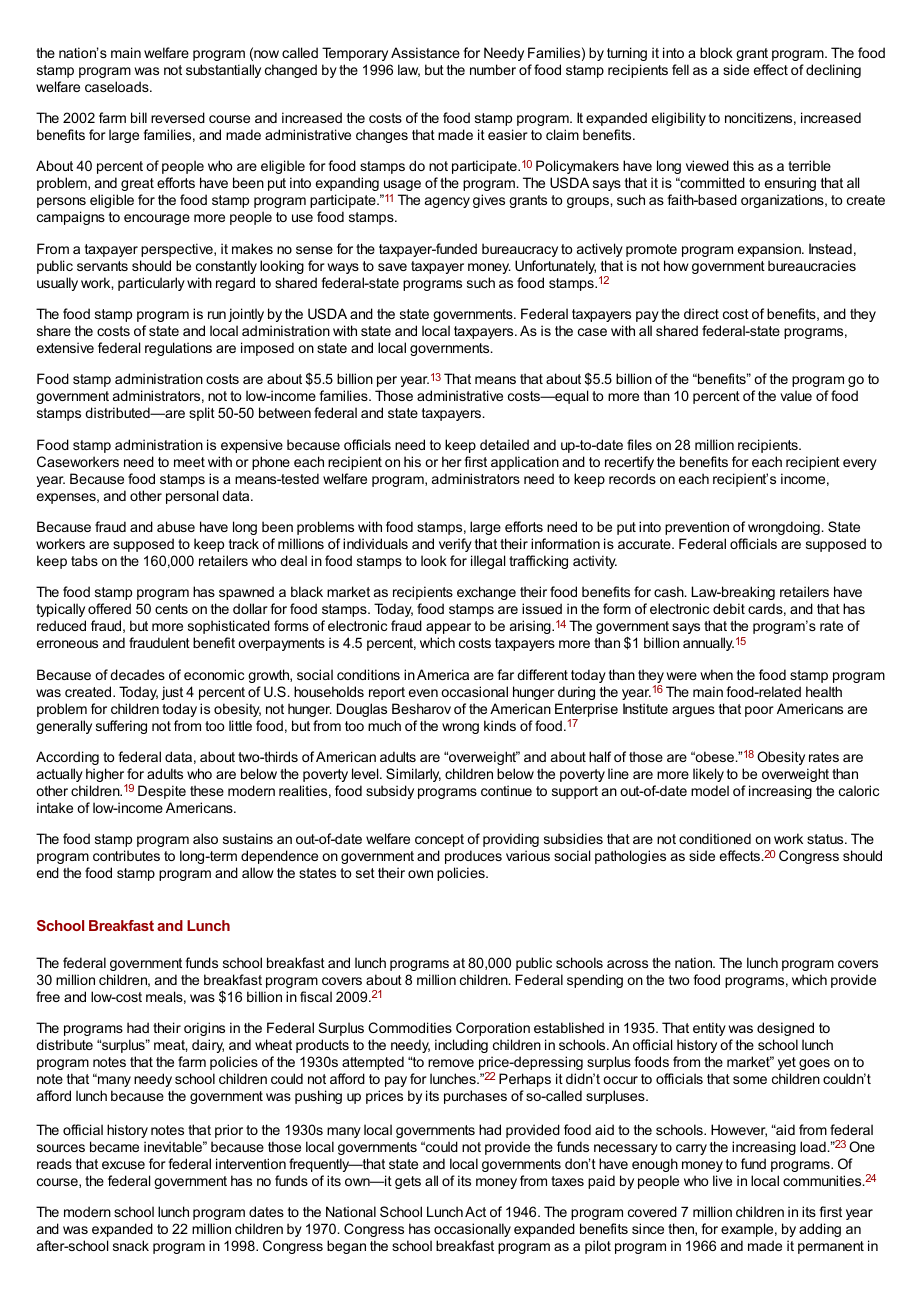 Image resolution: width=924 pixels, height=1308 pixels. What do you see at coordinates (131, 1245) in the image?
I see `snack` at bounding box center [131, 1245].
